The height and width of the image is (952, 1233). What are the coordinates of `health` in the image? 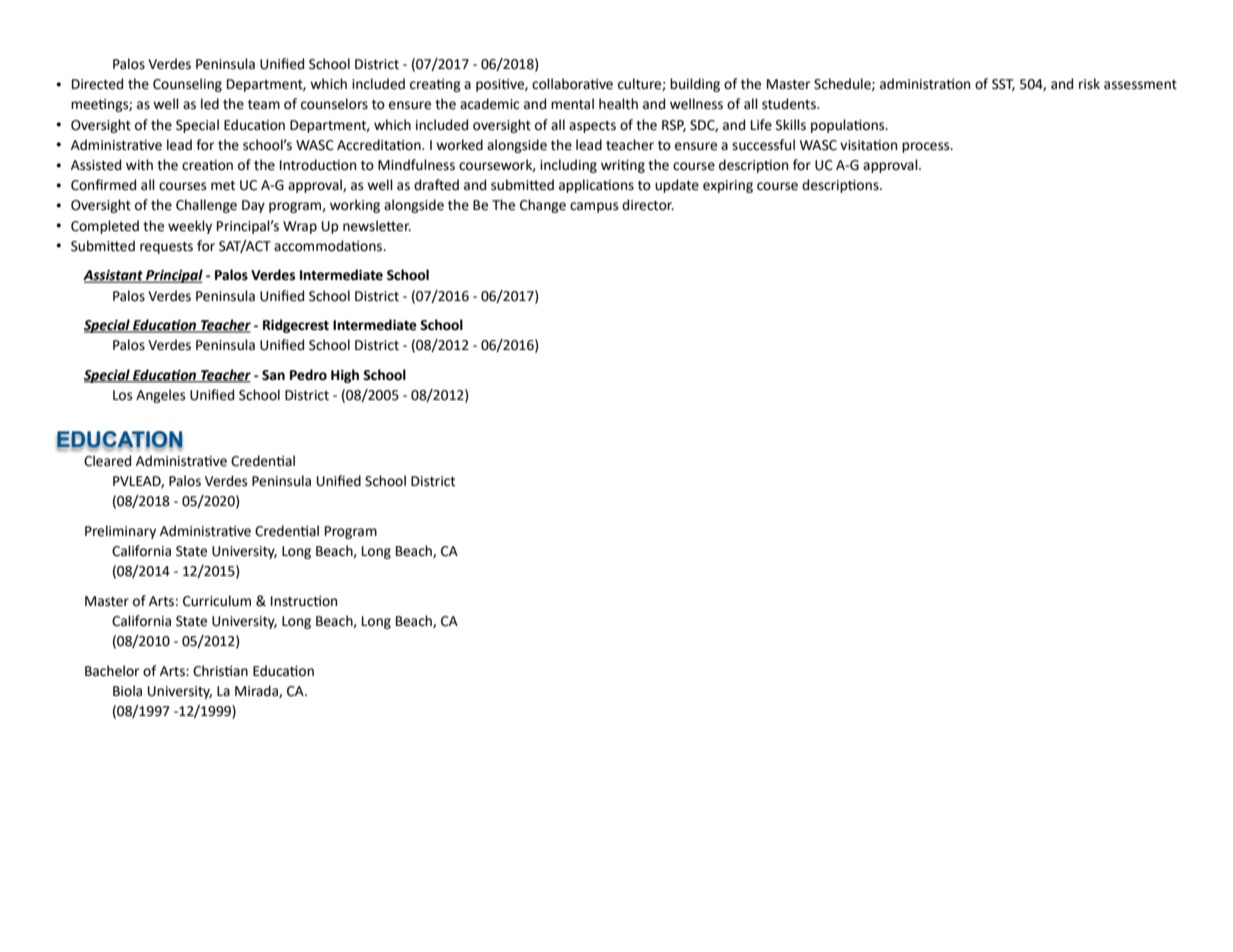 It's located at (618, 104).
